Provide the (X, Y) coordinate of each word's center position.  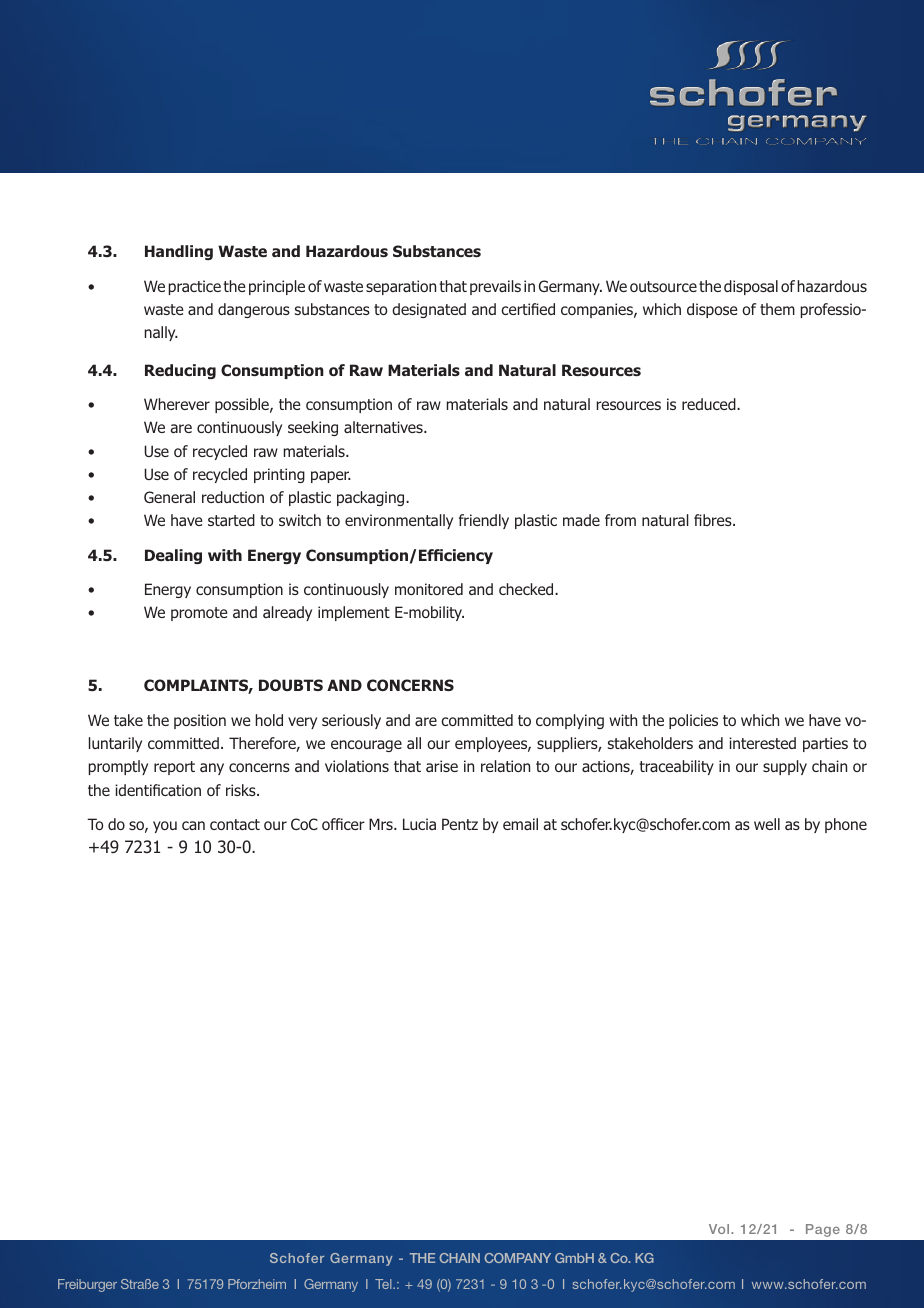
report (174, 768)
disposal (751, 287)
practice (195, 287)
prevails (495, 287)
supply (785, 767)
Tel (384, 1284)
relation (505, 766)
